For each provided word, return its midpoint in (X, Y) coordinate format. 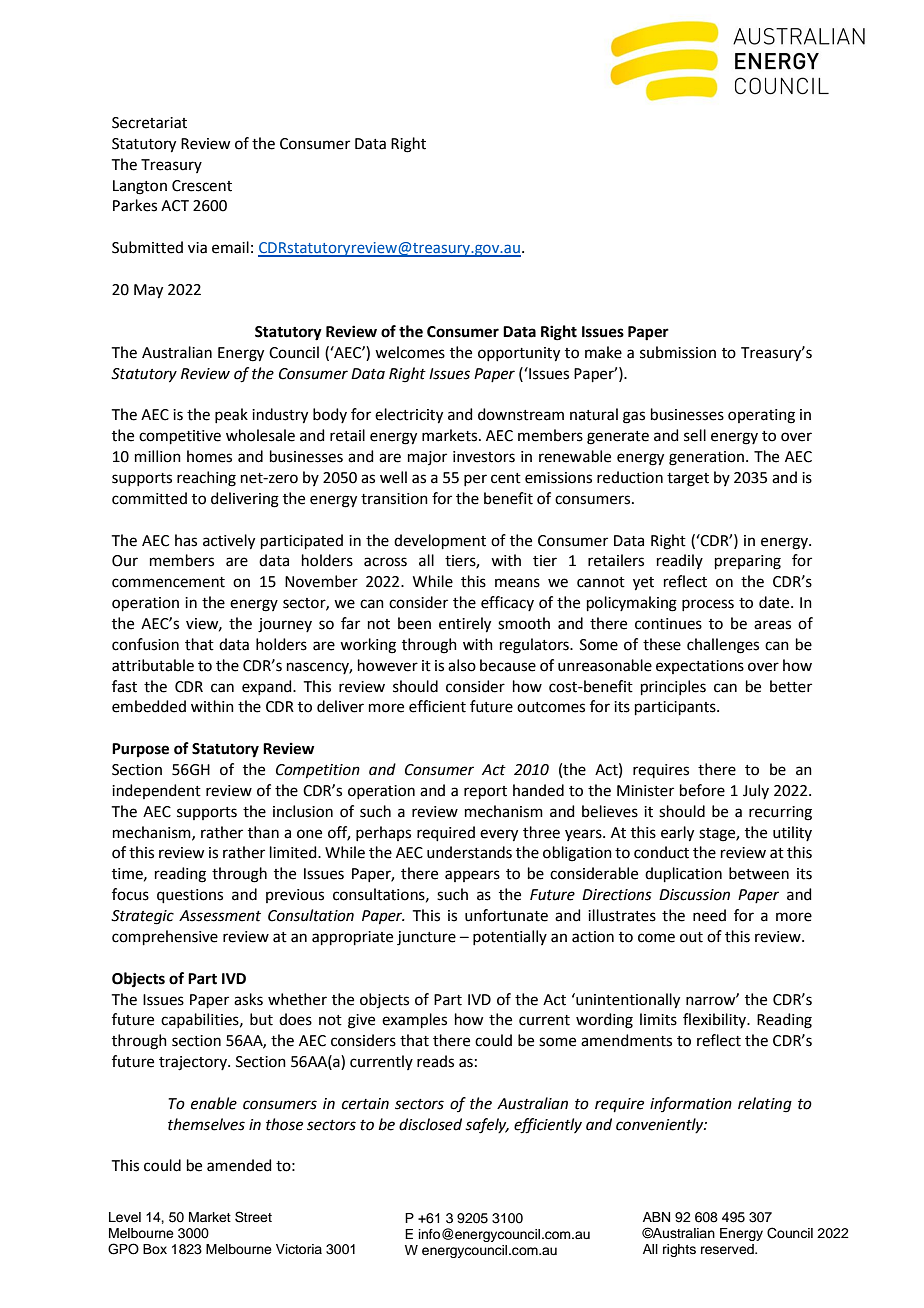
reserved (728, 1249)
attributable (153, 665)
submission (678, 352)
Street (253, 1217)
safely (487, 1126)
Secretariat (149, 123)
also (462, 665)
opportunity (519, 354)
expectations (700, 667)
